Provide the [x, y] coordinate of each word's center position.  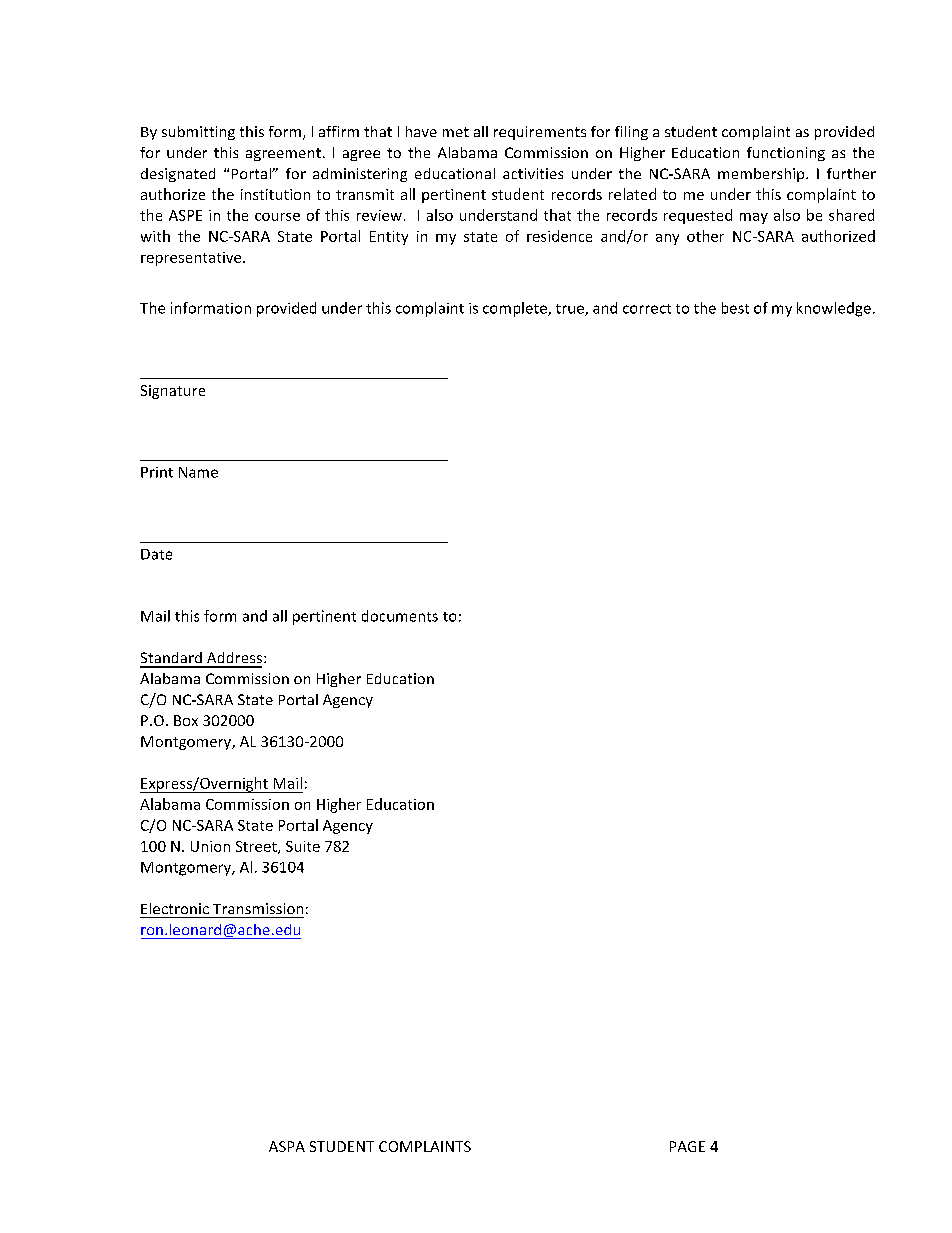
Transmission [258, 908]
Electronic [175, 908]
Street [257, 847]
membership [762, 175]
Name [198, 472]
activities [533, 173]
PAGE [687, 1146]
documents [400, 616]
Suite [303, 846]
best [735, 308]
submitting [198, 133]
